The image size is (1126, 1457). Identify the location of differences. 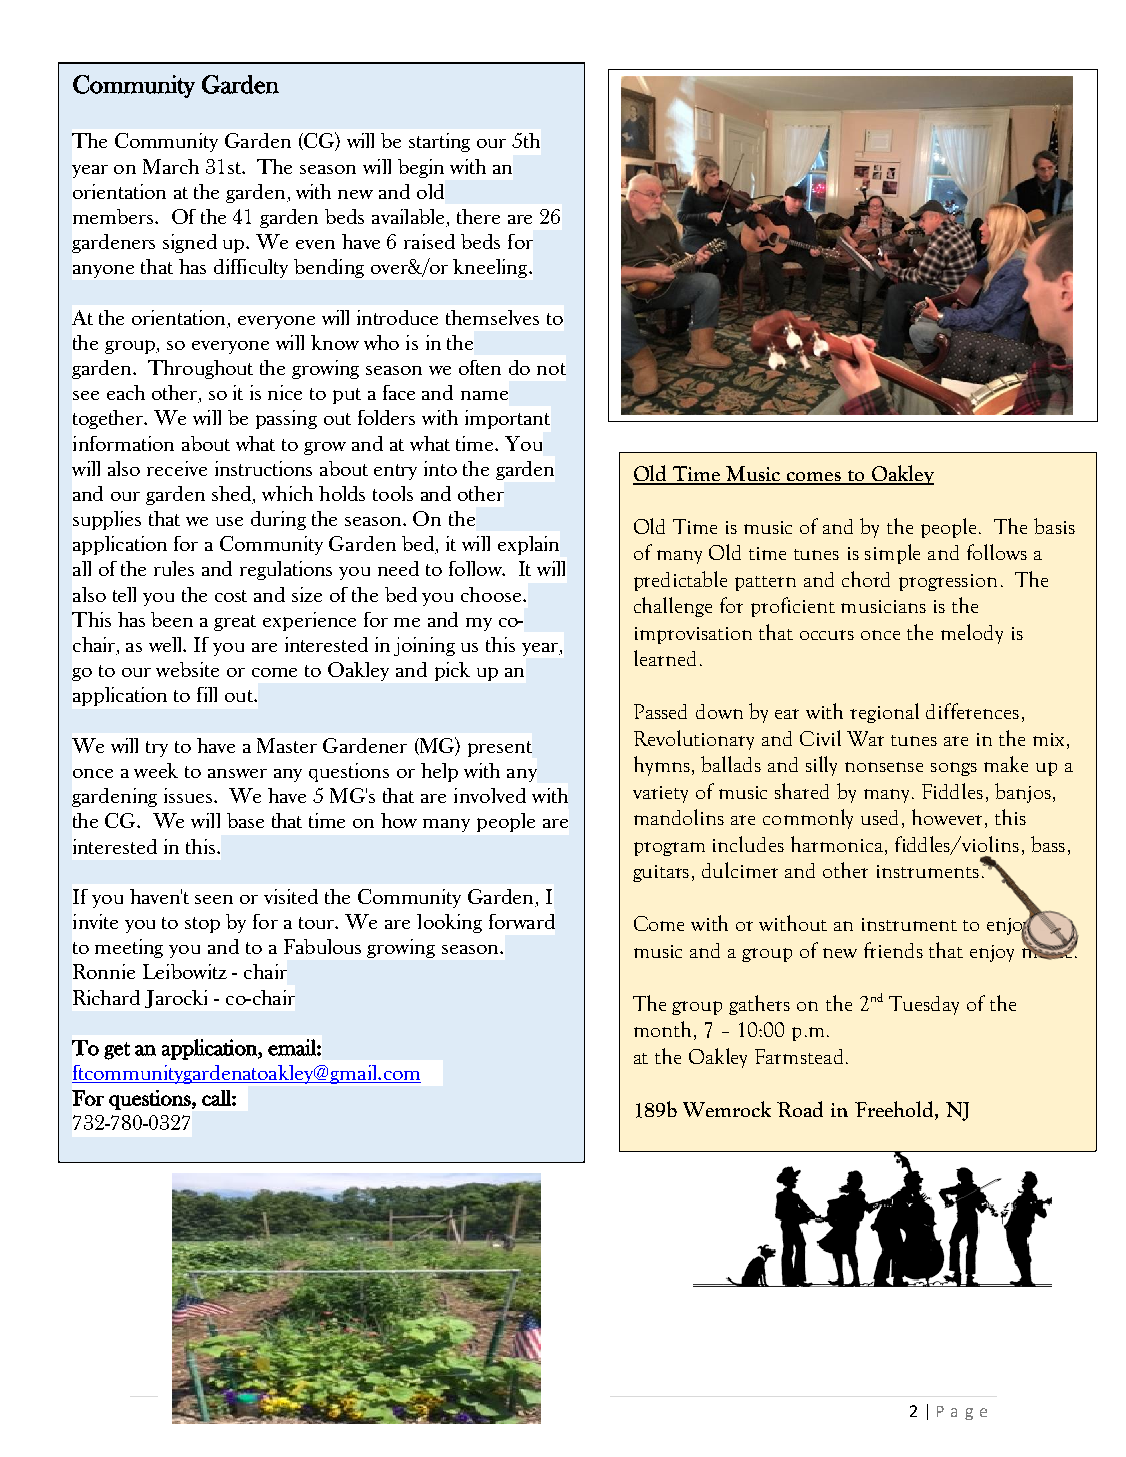
(972, 711).
